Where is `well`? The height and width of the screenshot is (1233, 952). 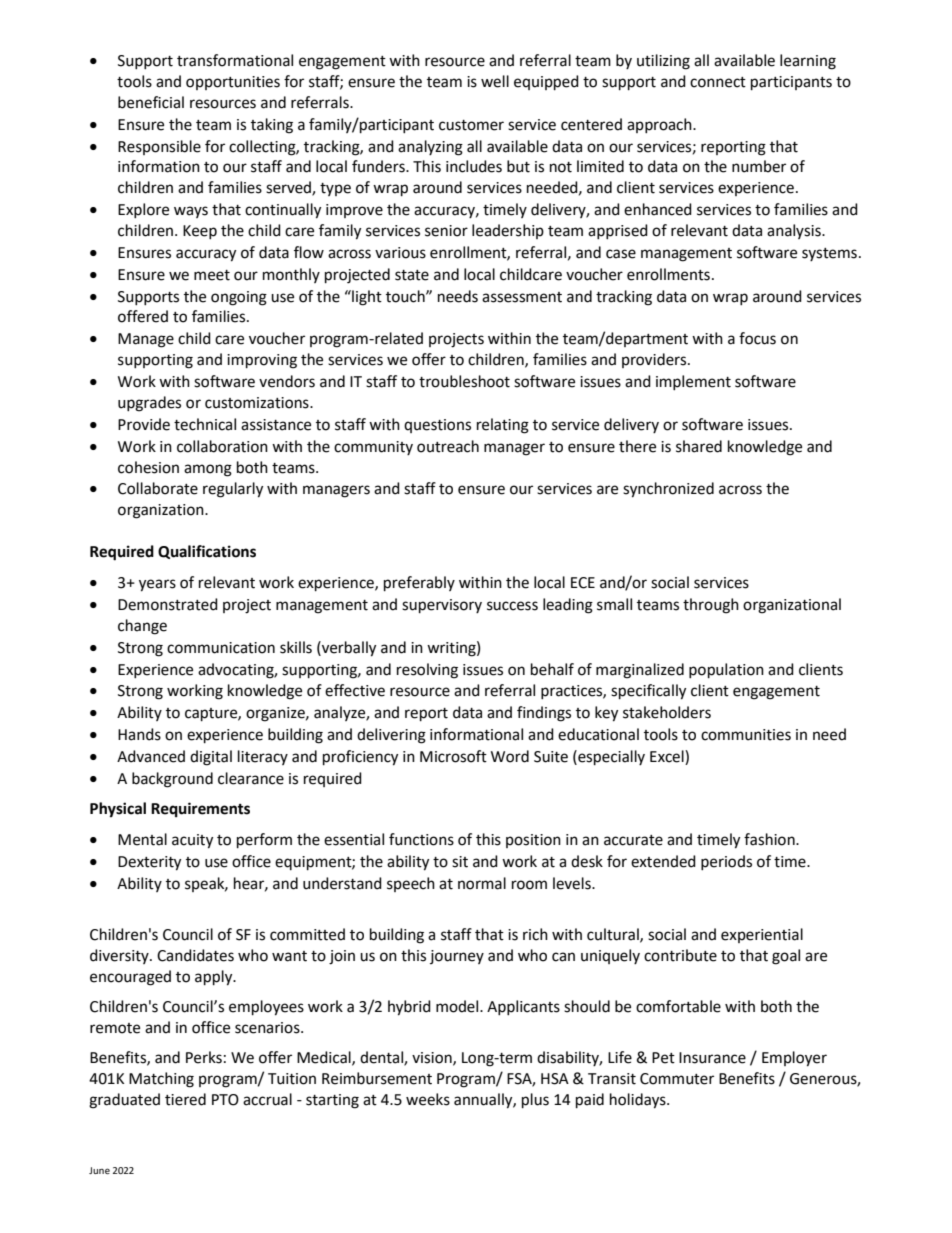
well is located at coordinates (495, 81).
